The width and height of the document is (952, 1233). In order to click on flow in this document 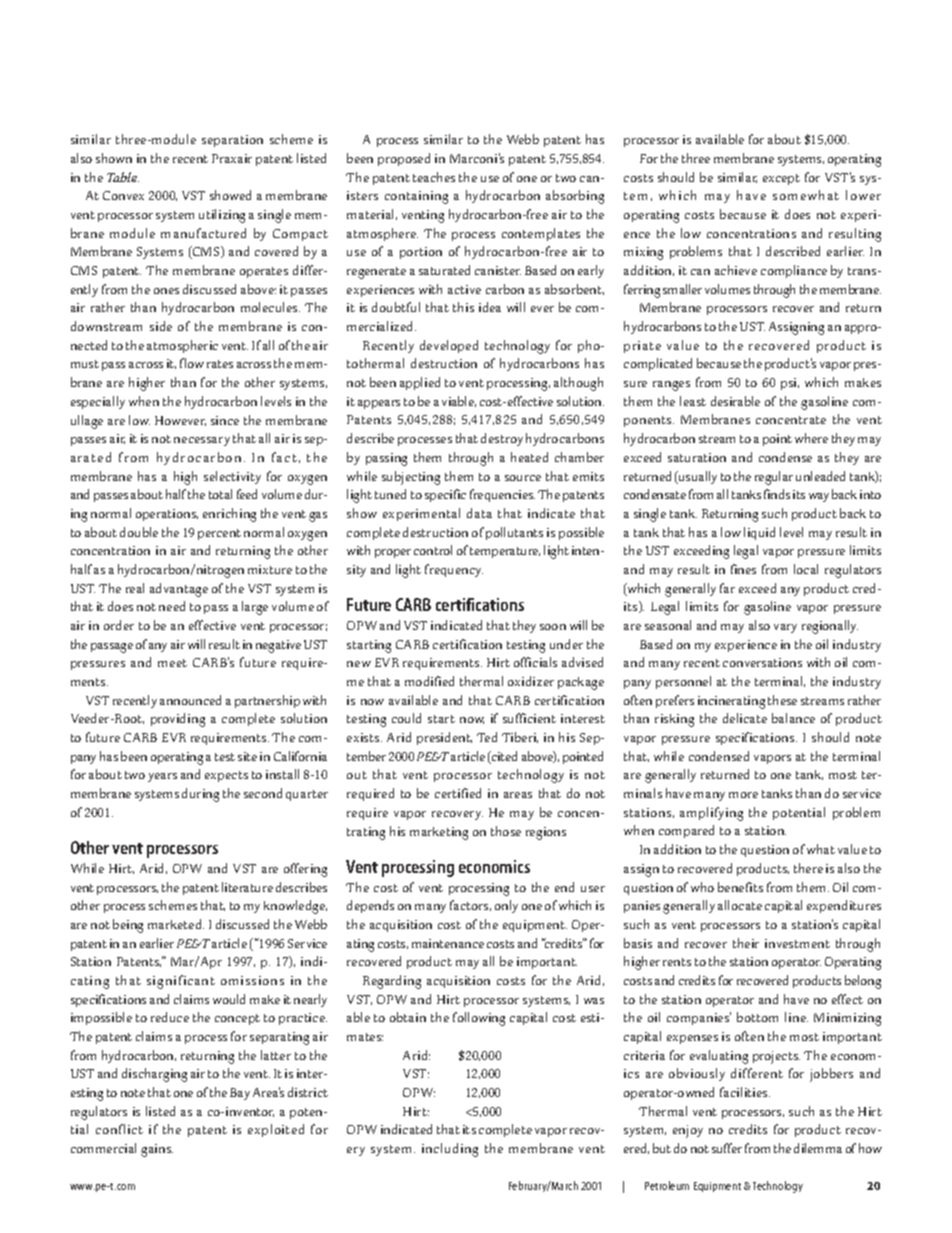, I will do `click(192, 363)`.
